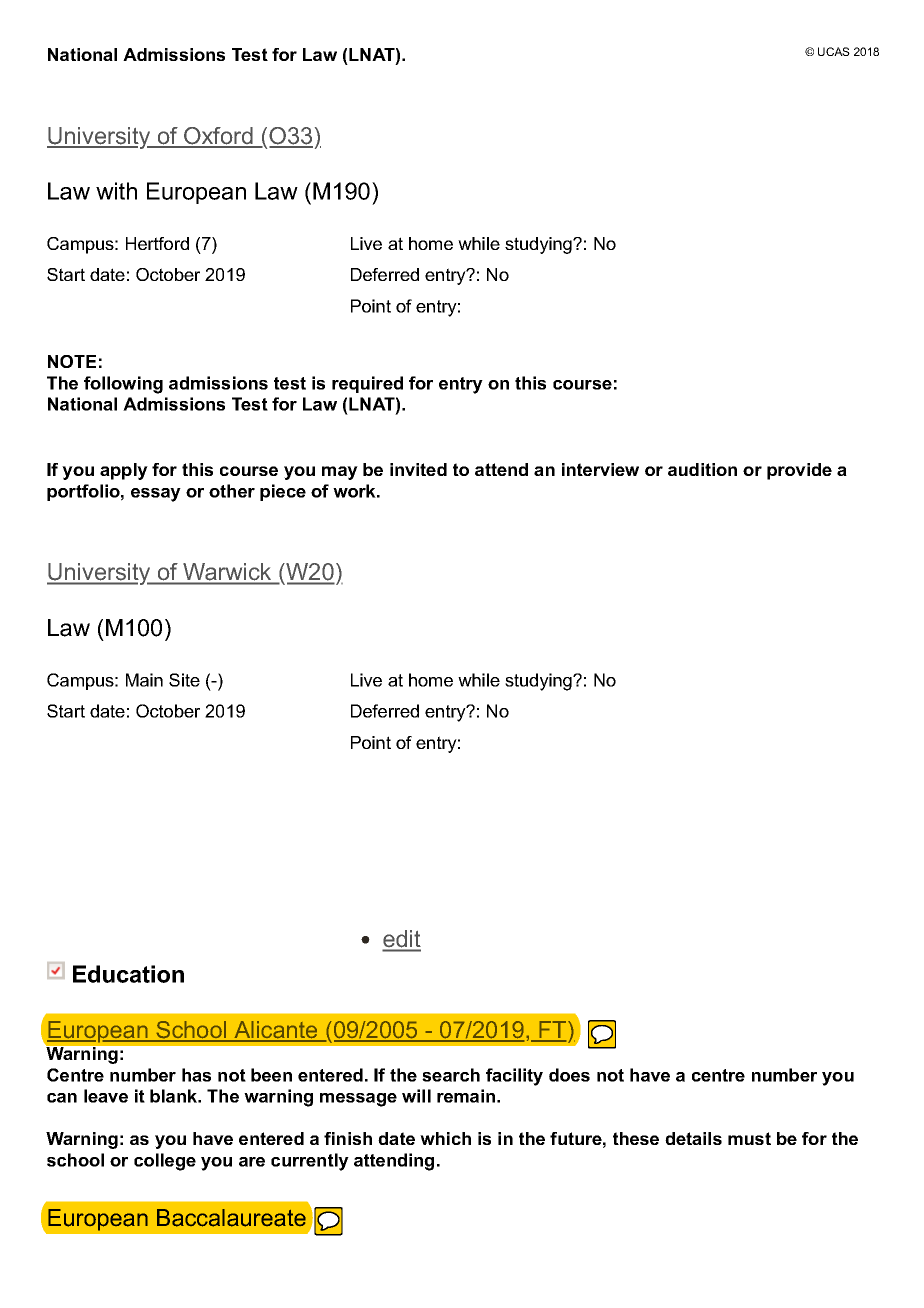 This screenshot has width=924, height=1308. Describe the element at coordinates (218, 137) in the screenshot. I see `Oxford` at that location.
